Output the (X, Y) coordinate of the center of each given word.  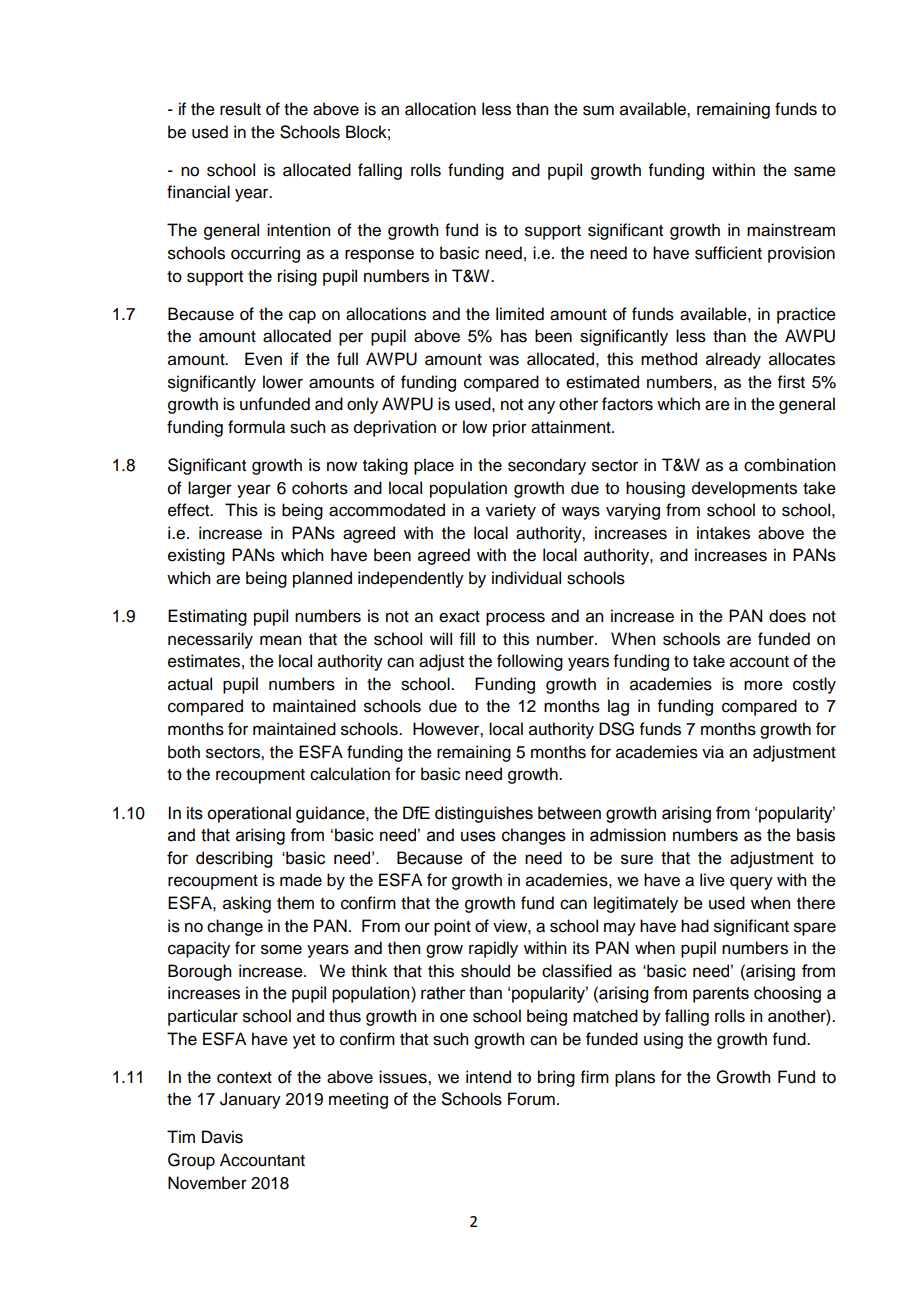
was (504, 360)
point (452, 927)
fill (467, 638)
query (751, 883)
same (815, 171)
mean (280, 640)
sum (598, 110)
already (733, 360)
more (763, 685)
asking (247, 904)
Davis (222, 1137)
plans (635, 1078)
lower (283, 382)
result (240, 109)
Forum (531, 1099)
